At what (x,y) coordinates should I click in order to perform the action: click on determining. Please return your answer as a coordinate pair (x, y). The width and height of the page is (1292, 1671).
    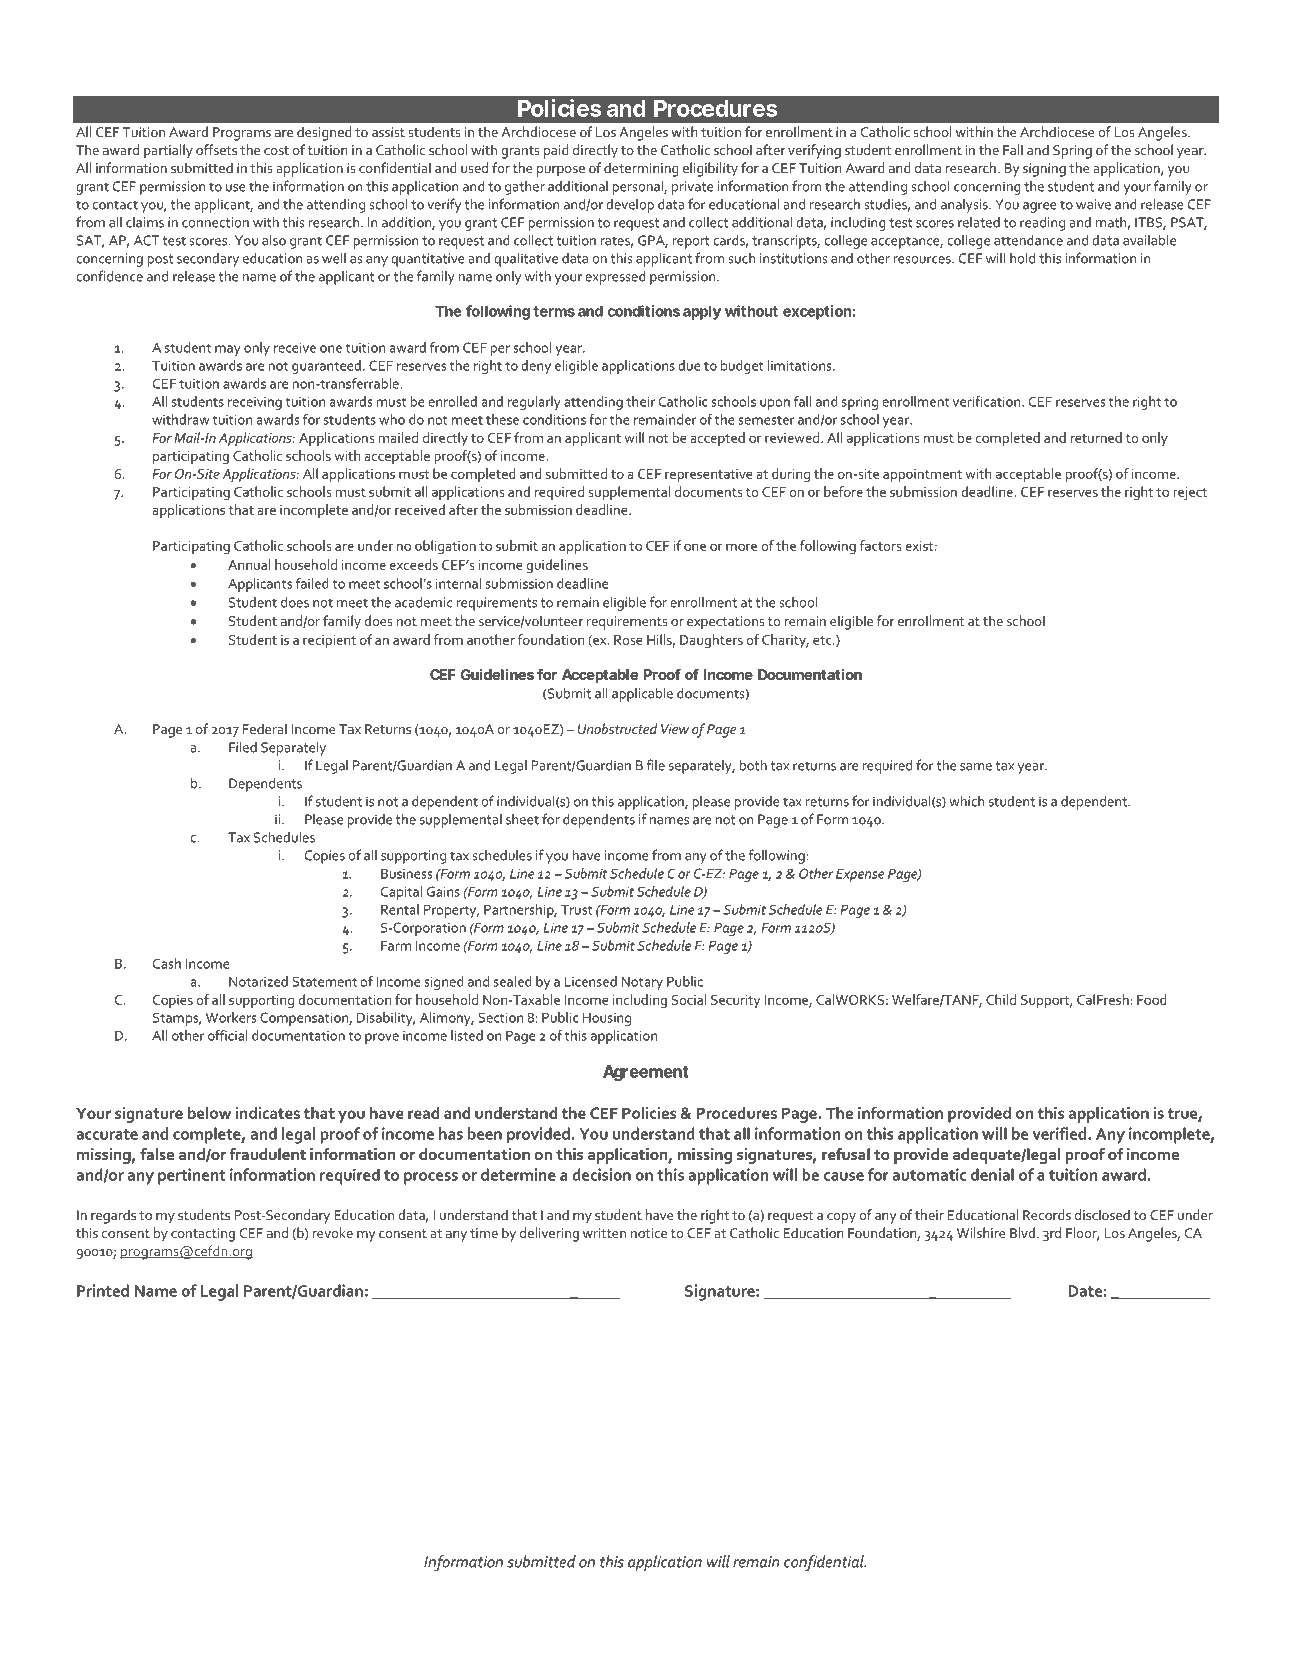
    Looking at the image, I should click on (641, 169).
